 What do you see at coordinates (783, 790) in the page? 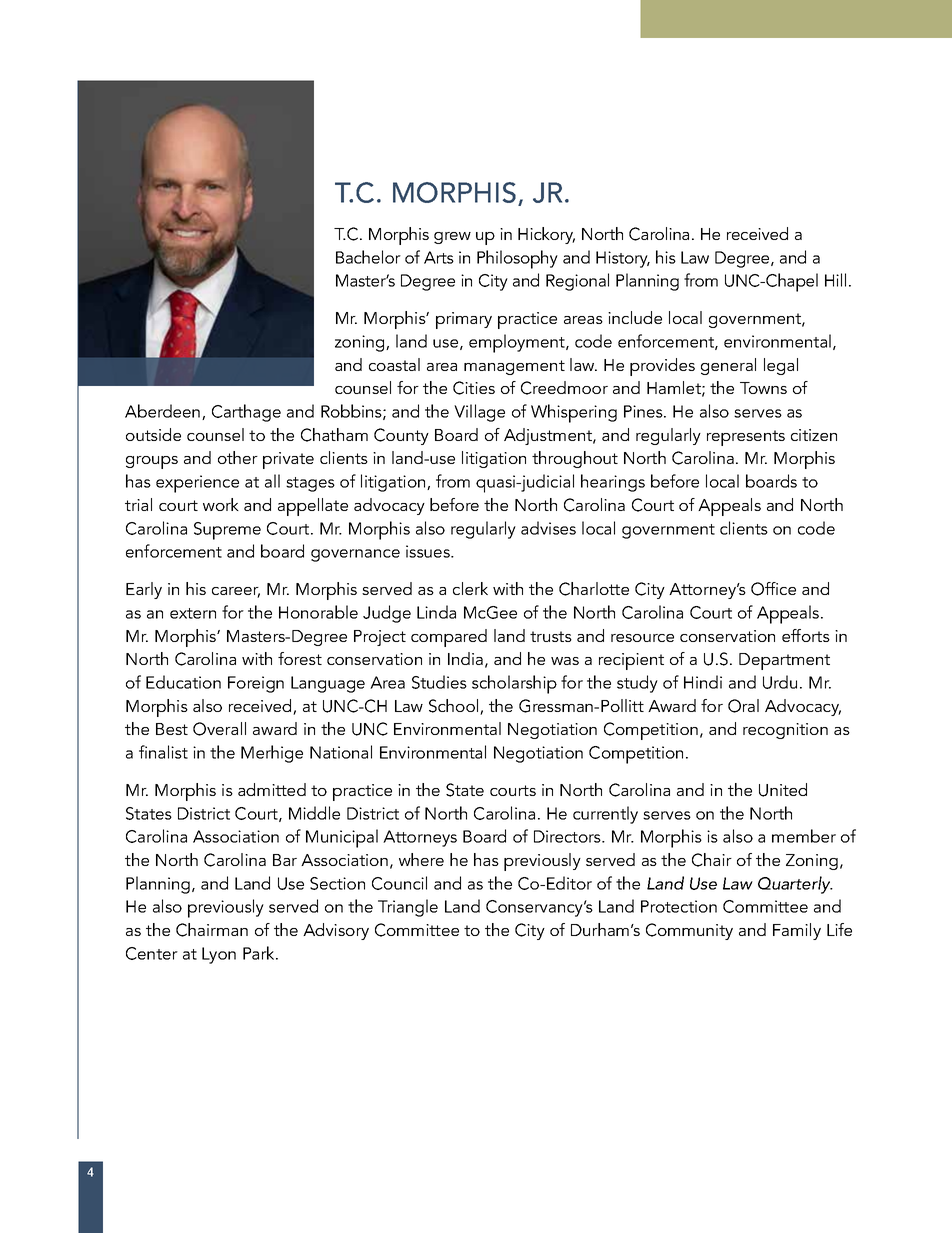
I see `United` at bounding box center [783, 790].
